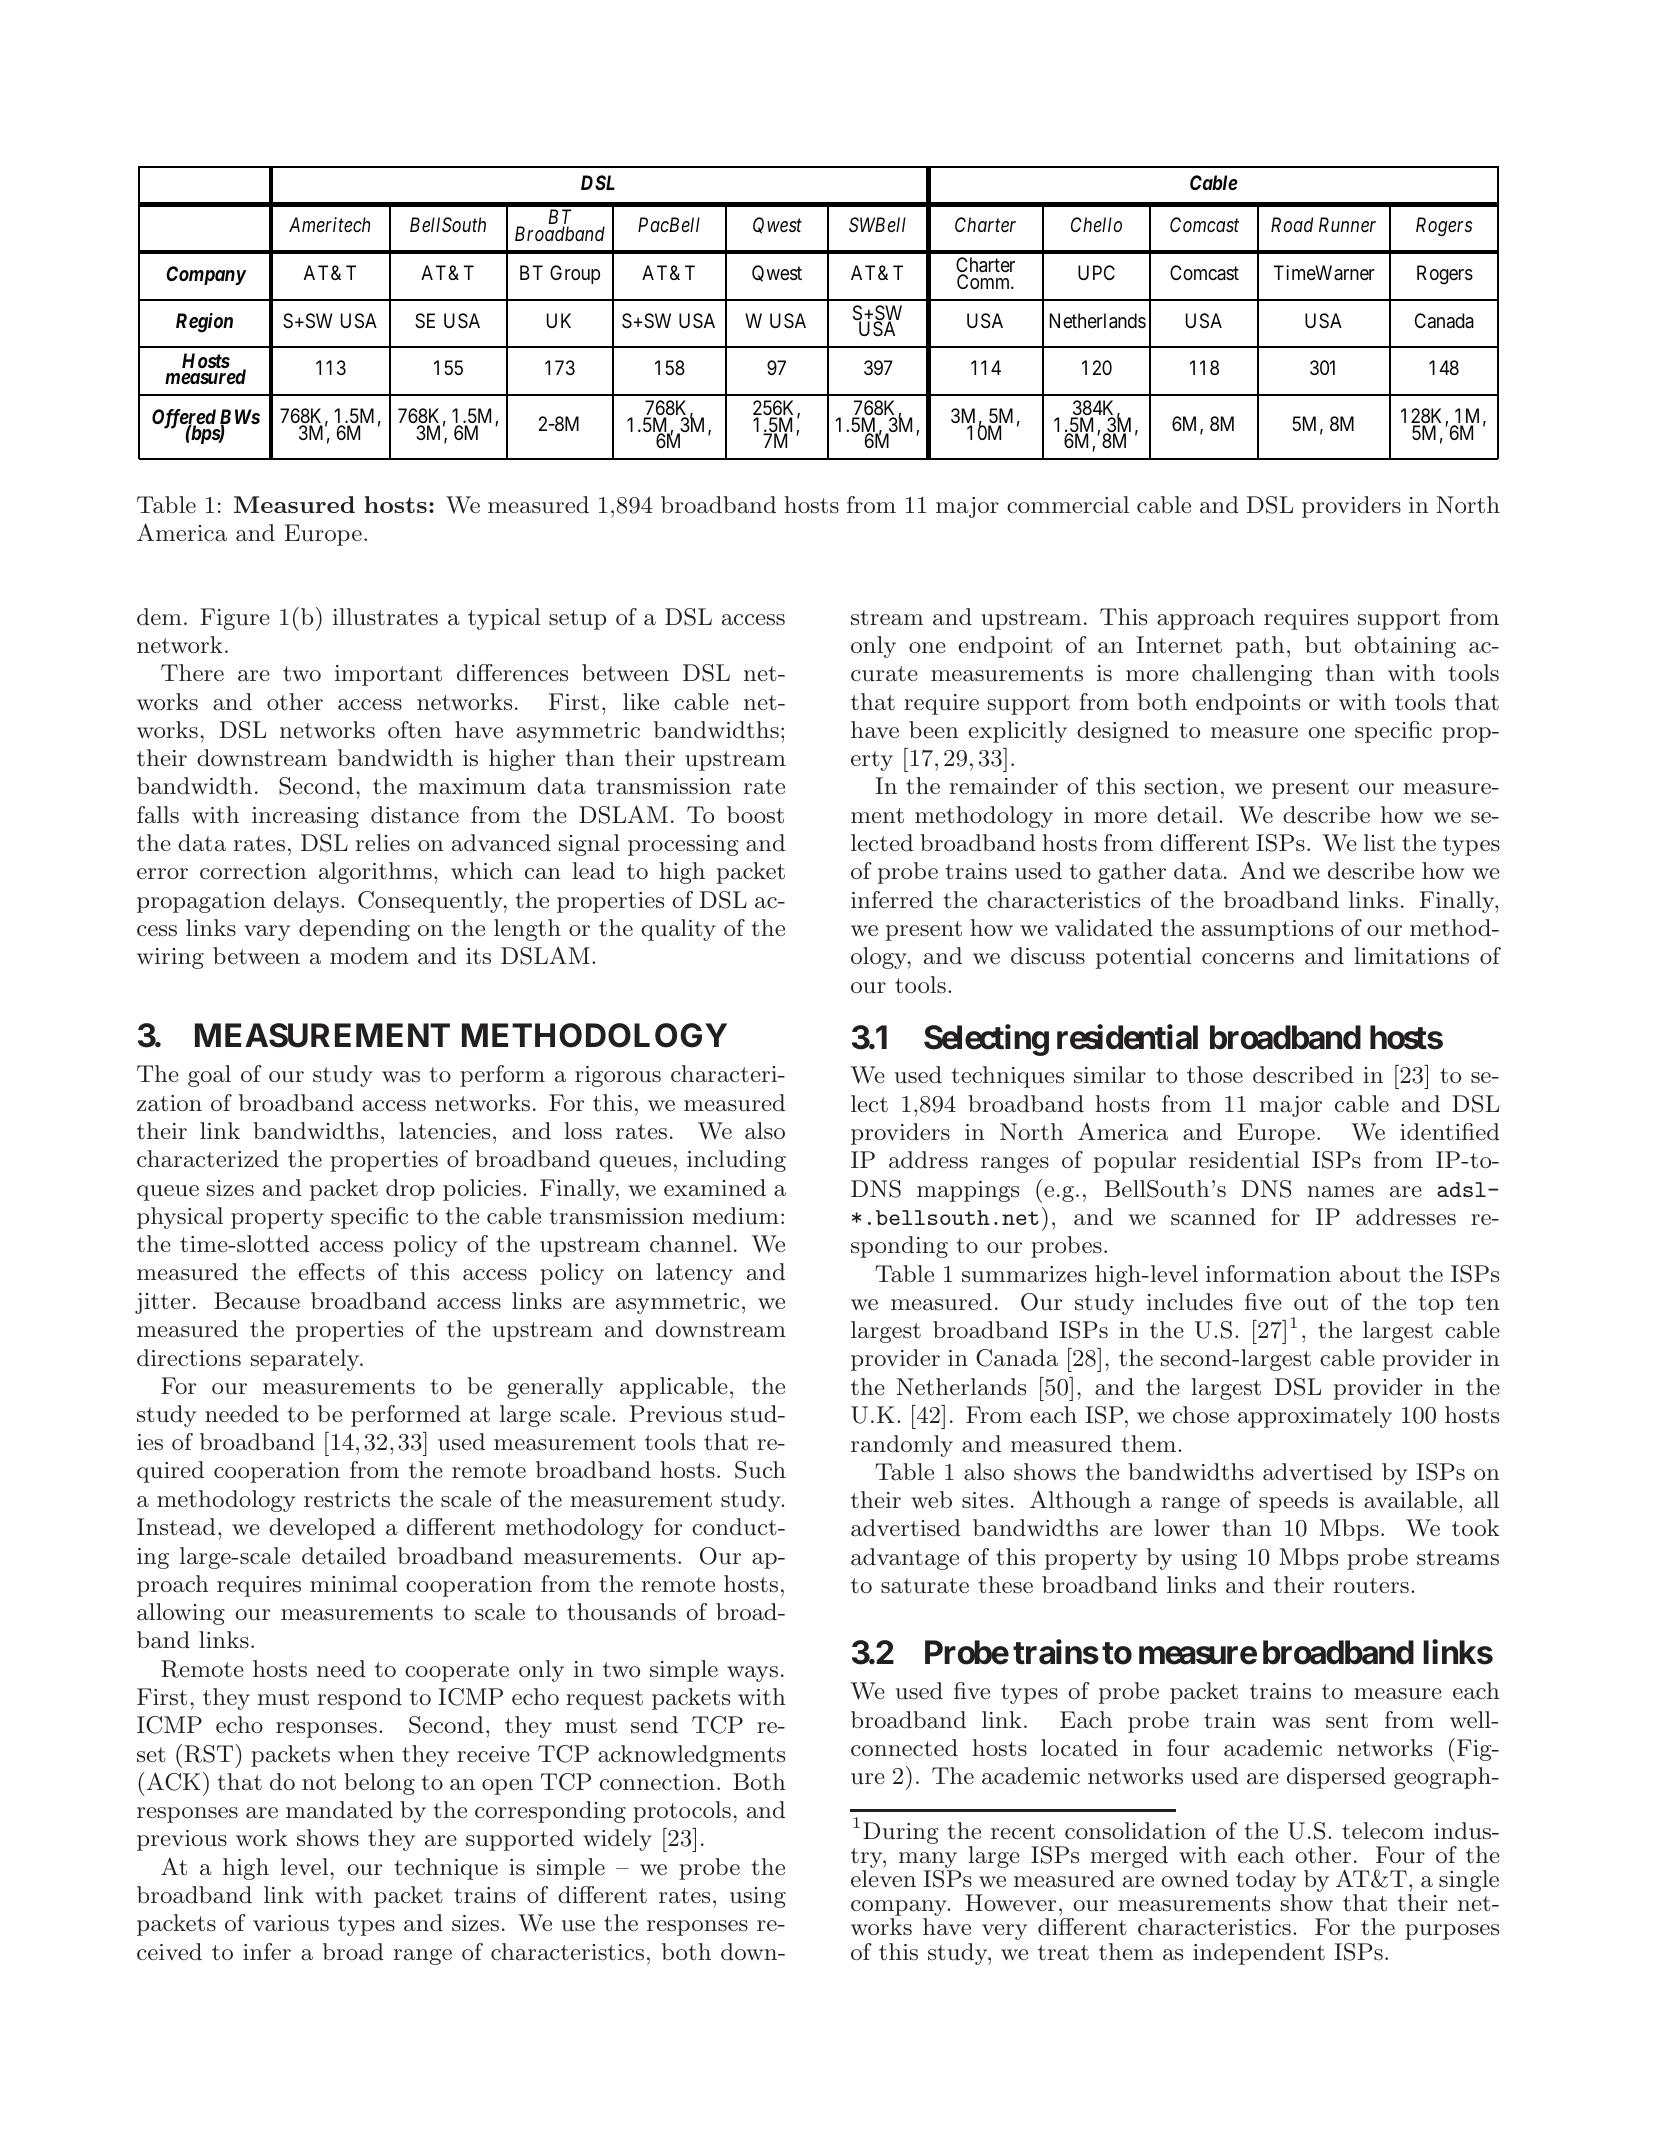 The width and height of the screenshot is (1656, 2143). I want to click on Region, so click(204, 323).
